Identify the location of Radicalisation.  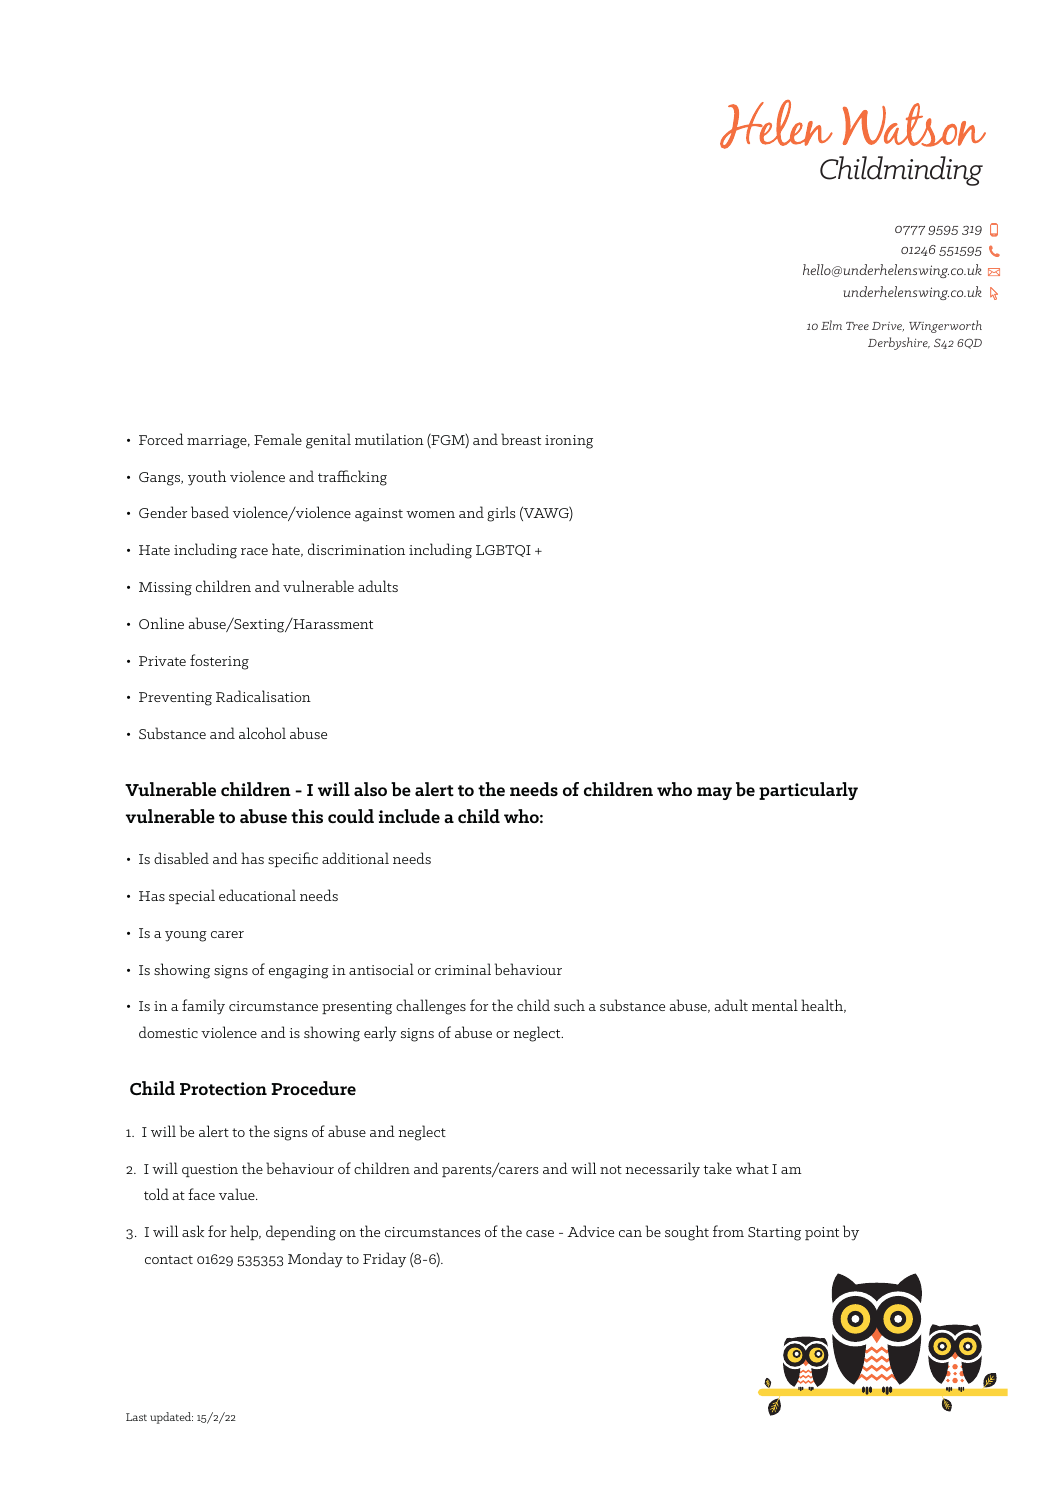
(263, 696).
